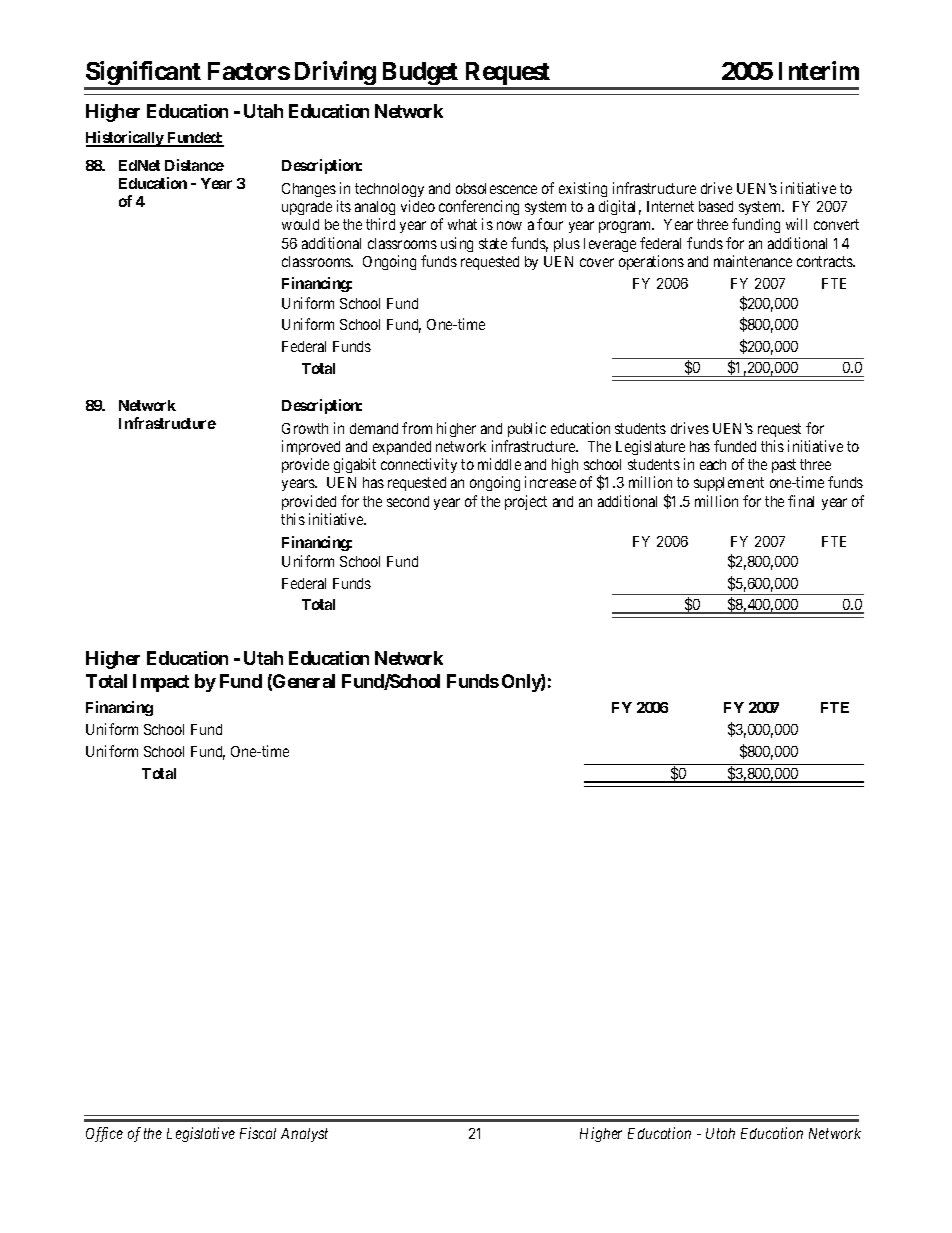  What do you see at coordinates (753, 261) in the screenshot?
I see `maintenance` at bounding box center [753, 261].
